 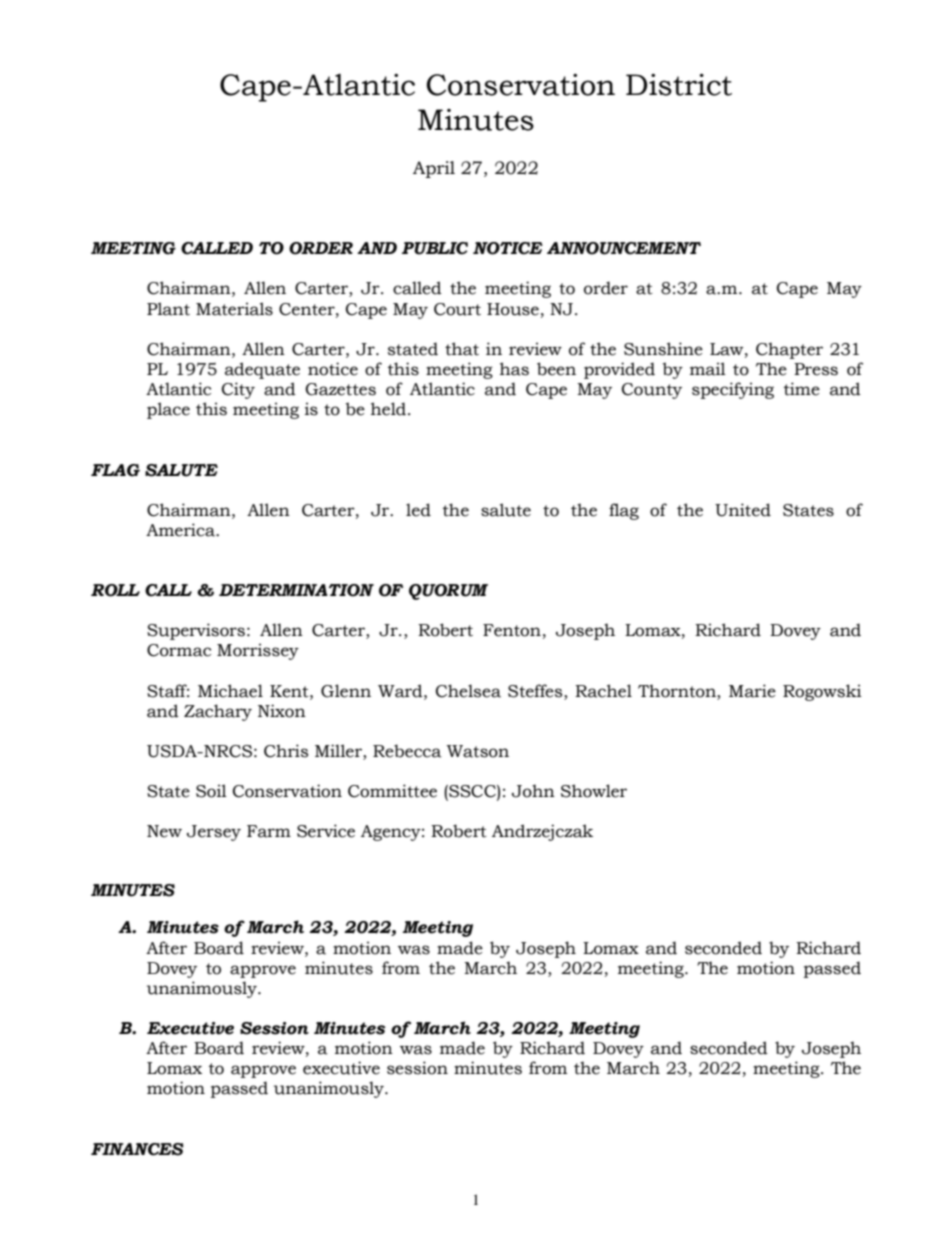 What do you see at coordinates (434, 169) in the screenshot?
I see `April` at bounding box center [434, 169].
